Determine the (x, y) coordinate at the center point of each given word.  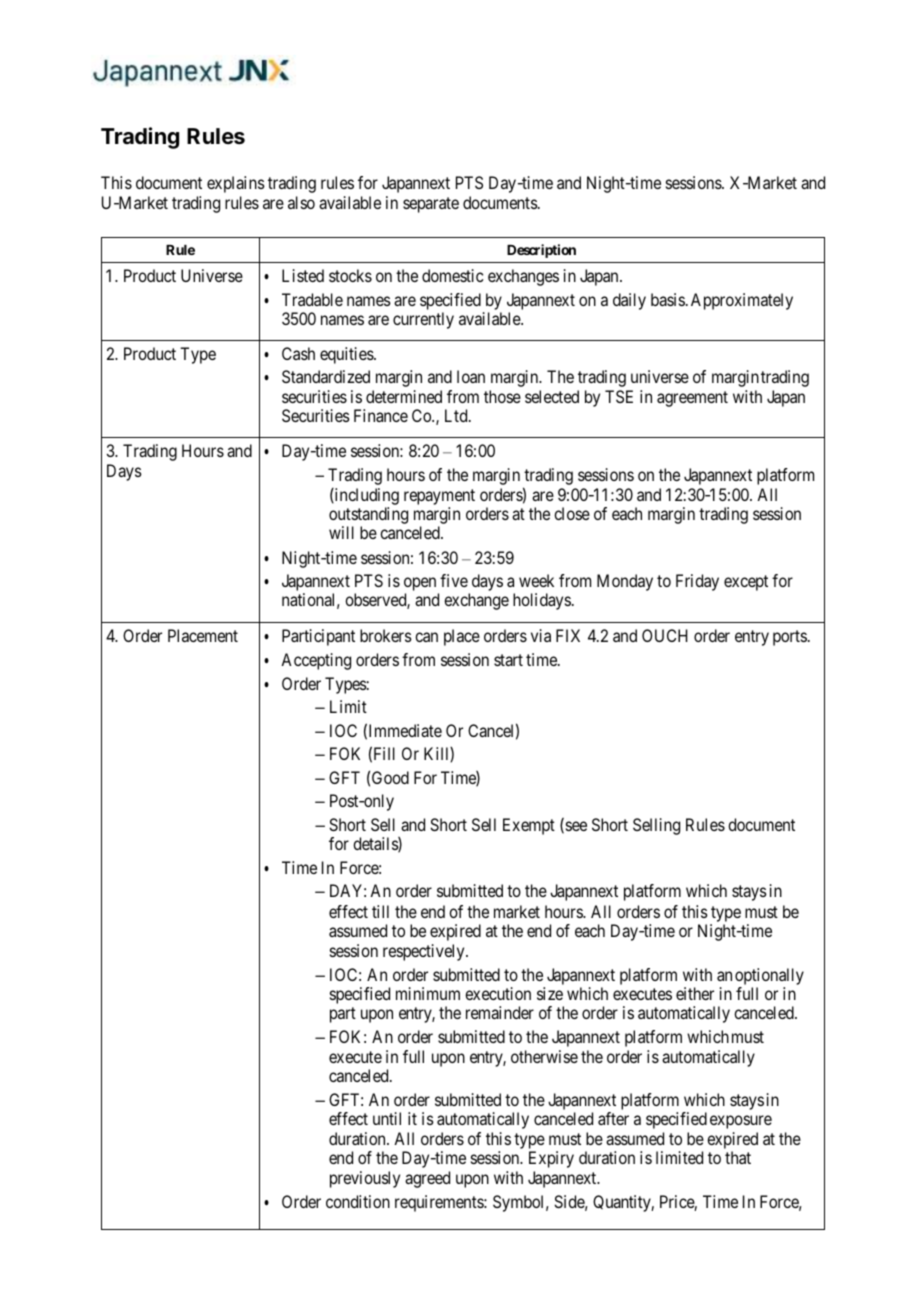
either (695, 993)
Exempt (529, 826)
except (746, 583)
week (536, 580)
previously (365, 1179)
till (380, 911)
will (341, 532)
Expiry (551, 1159)
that (738, 1157)
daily (629, 301)
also (301, 202)
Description (541, 251)
